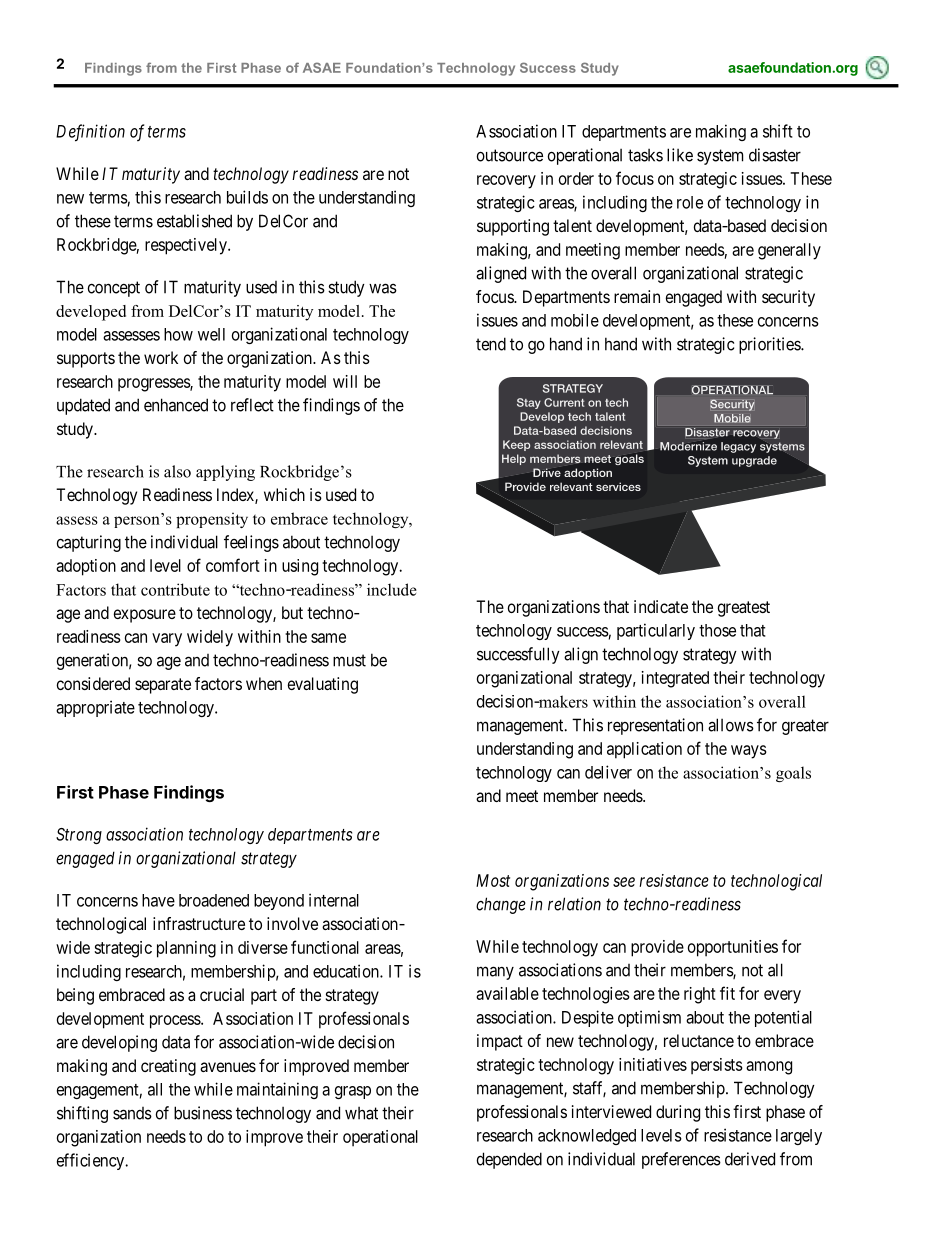 The image size is (952, 1233). I want to click on Definition, so click(90, 133).
